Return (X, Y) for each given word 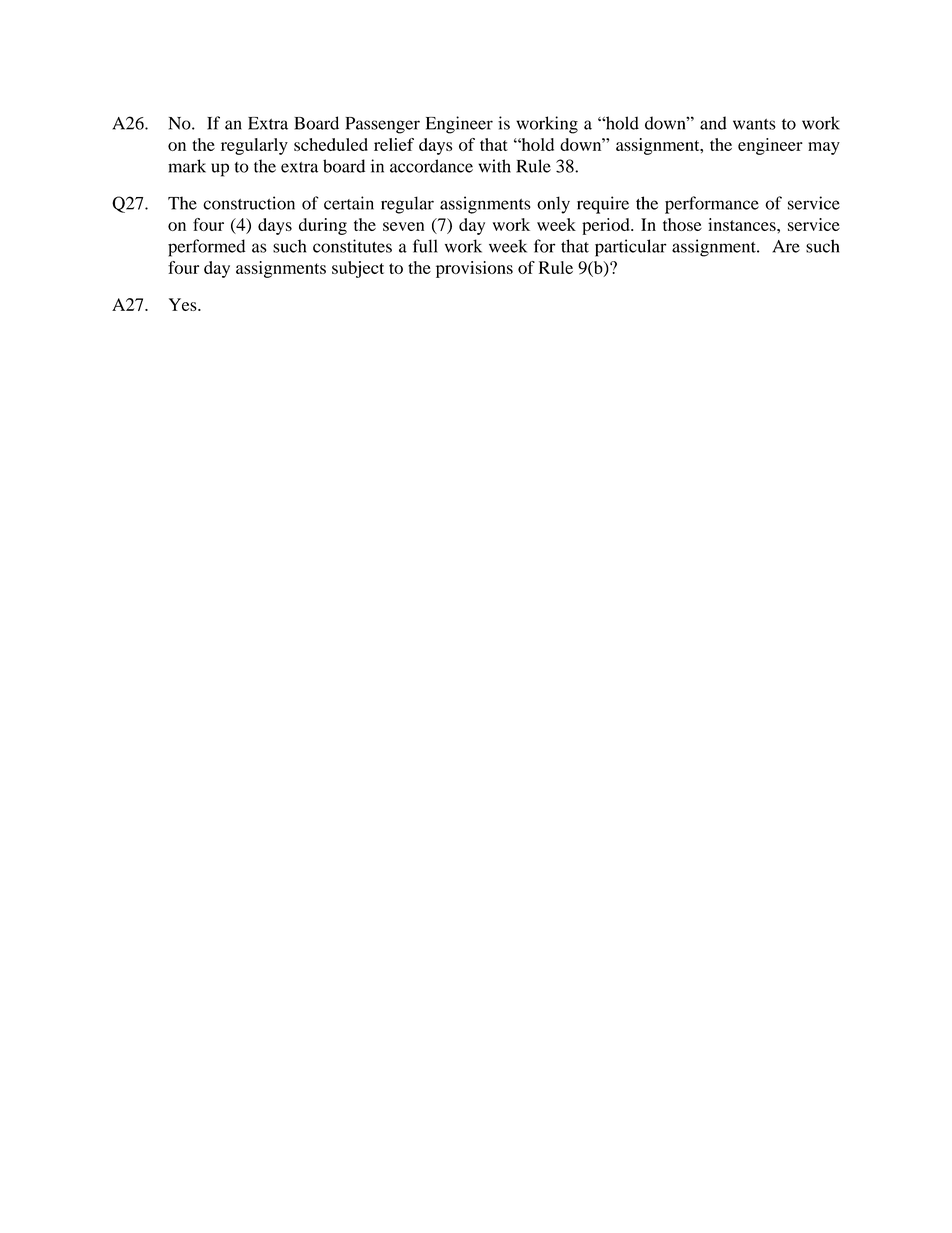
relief (394, 144)
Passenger (382, 125)
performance (712, 205)
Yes (184, 304)
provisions (474, 269)
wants (754, 124)
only (553, 205)
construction (249, 203)
